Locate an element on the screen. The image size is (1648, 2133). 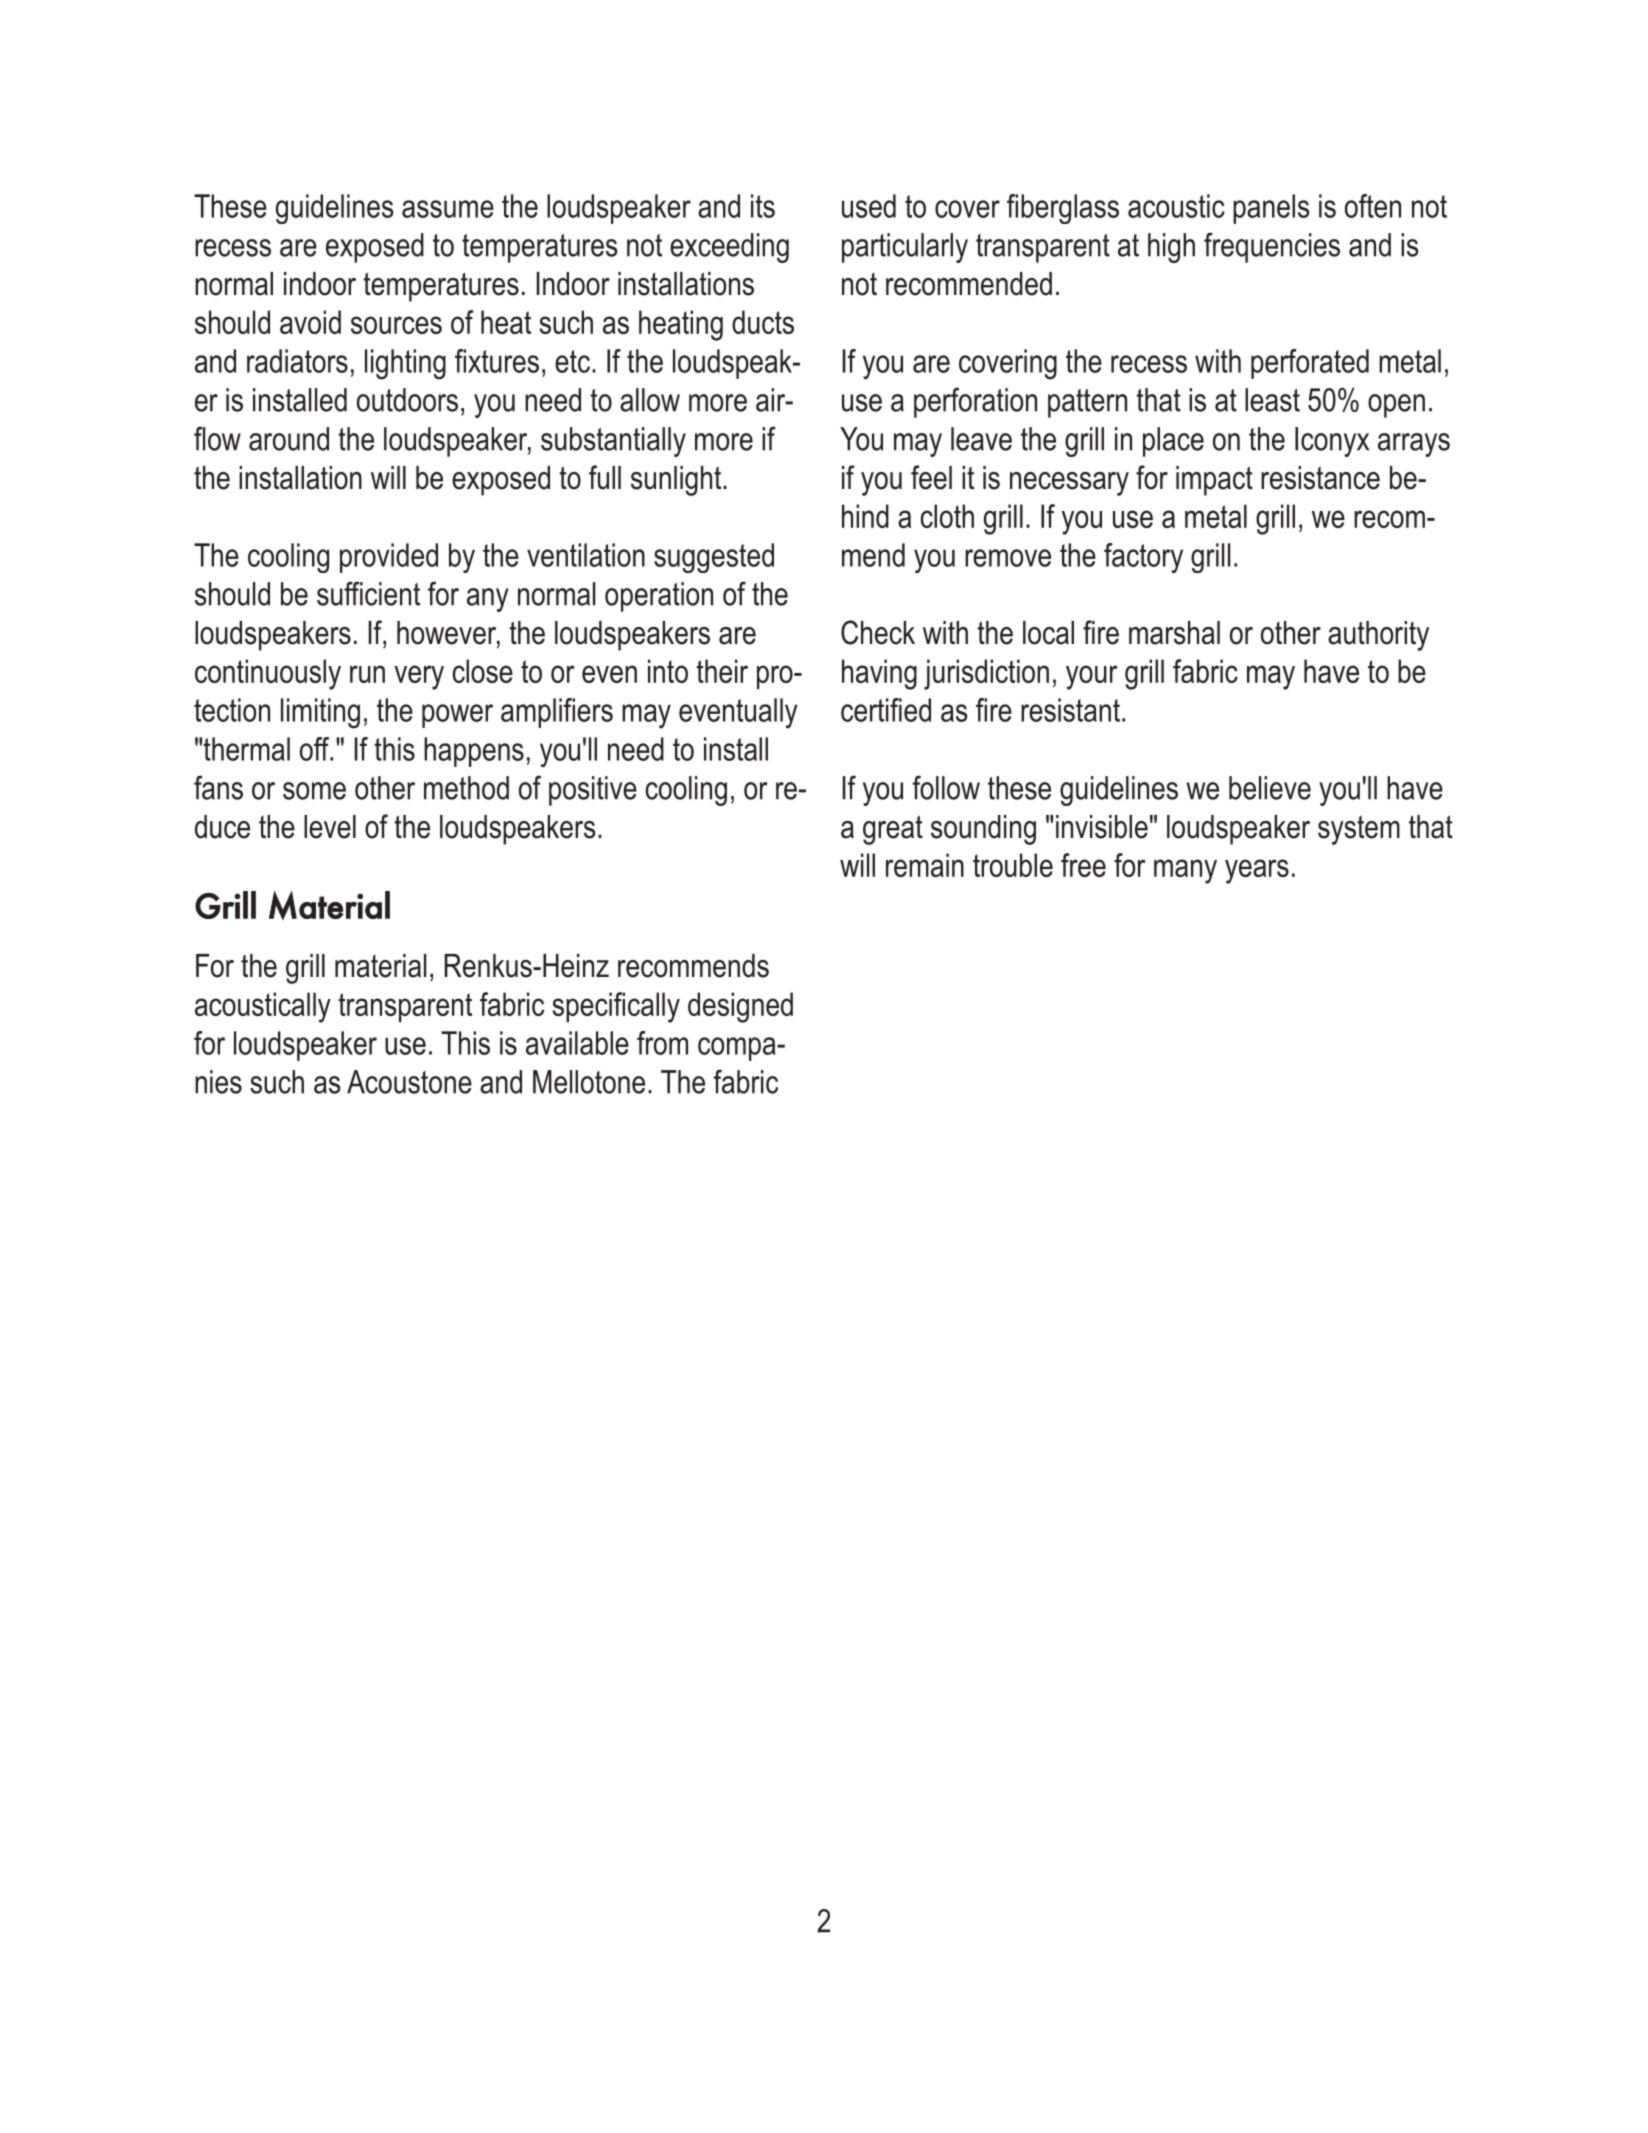
sufficient is located at coordinates (368, 593).
